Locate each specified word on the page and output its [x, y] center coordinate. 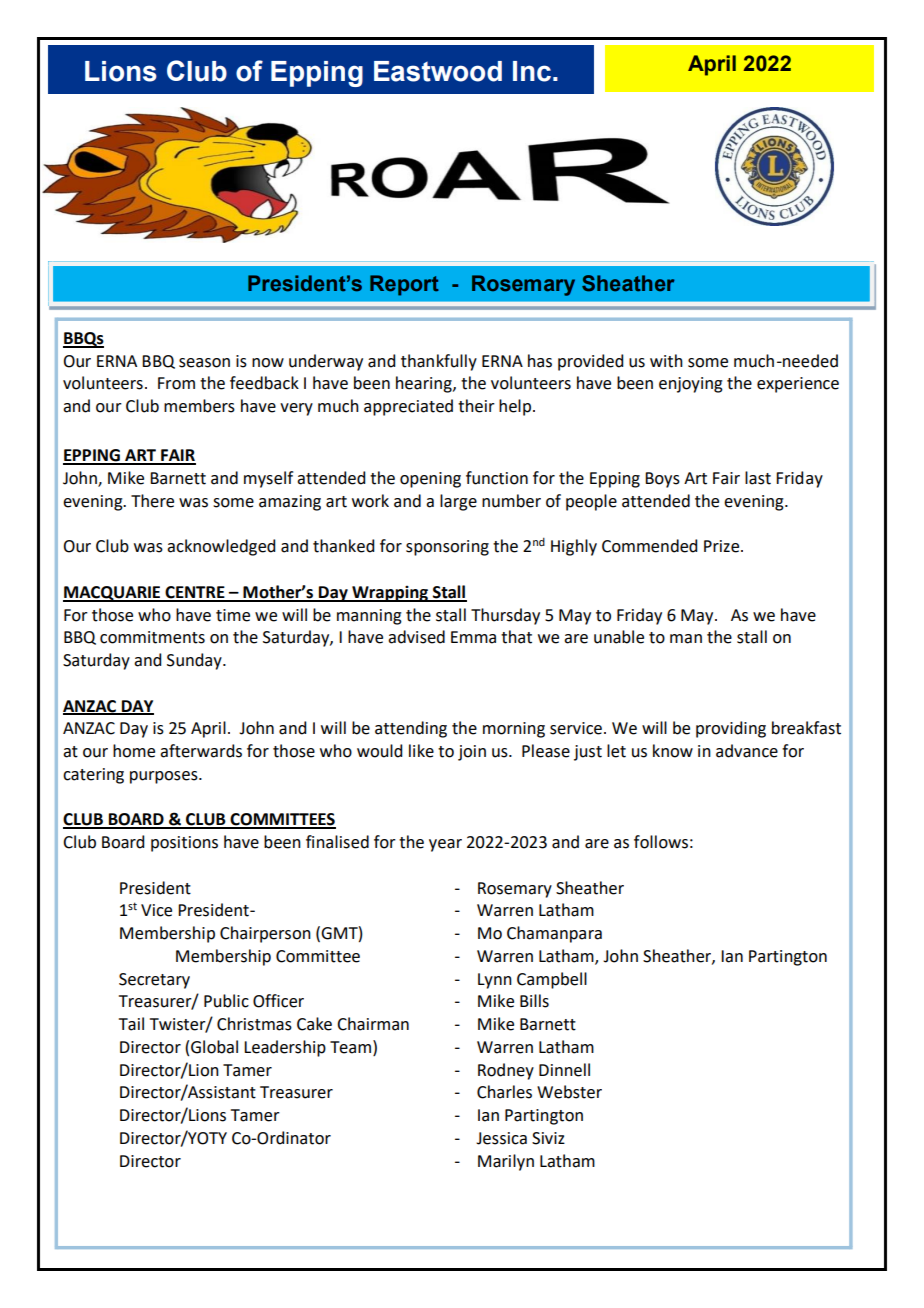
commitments [152, 637]
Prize [723, 546]
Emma [473, 637]
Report [404, 285]
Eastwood [438, 71]
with [666, 361]
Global [214, 1047]
